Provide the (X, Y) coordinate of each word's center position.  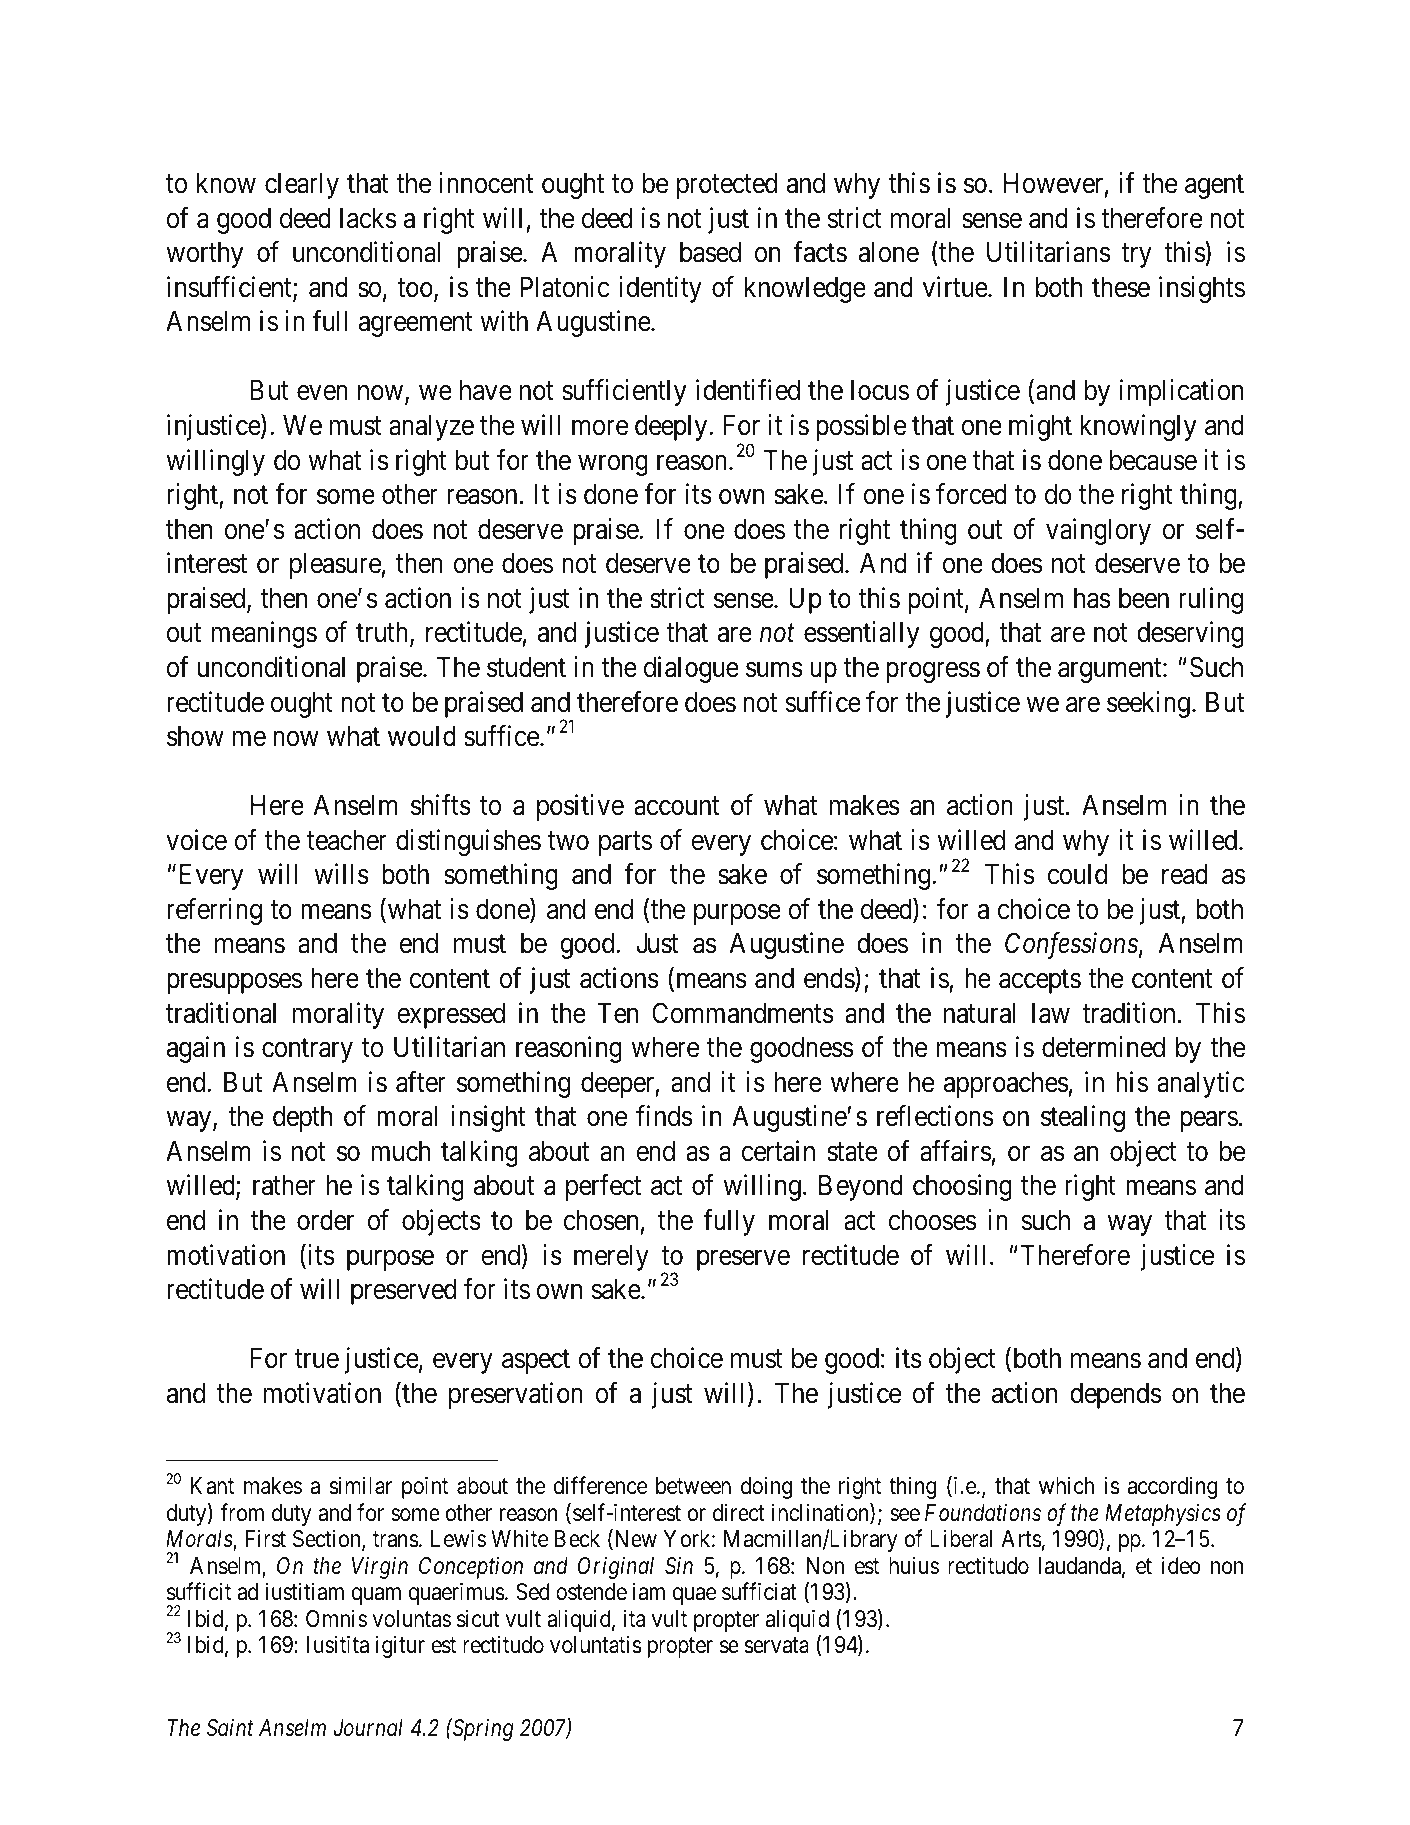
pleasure (335, 566)
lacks (368, 218)
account (676, 806)
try (1136, 256)
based (710, 252)
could (1077, 874)
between (693, 1486)
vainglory (1098, 531)
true (317, 1359)
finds (664, 1116)
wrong (613, 465)
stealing (1083, 1118)
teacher (347, 840)
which (1066, 1486)
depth (302, 1119)
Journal (368, 1727)
